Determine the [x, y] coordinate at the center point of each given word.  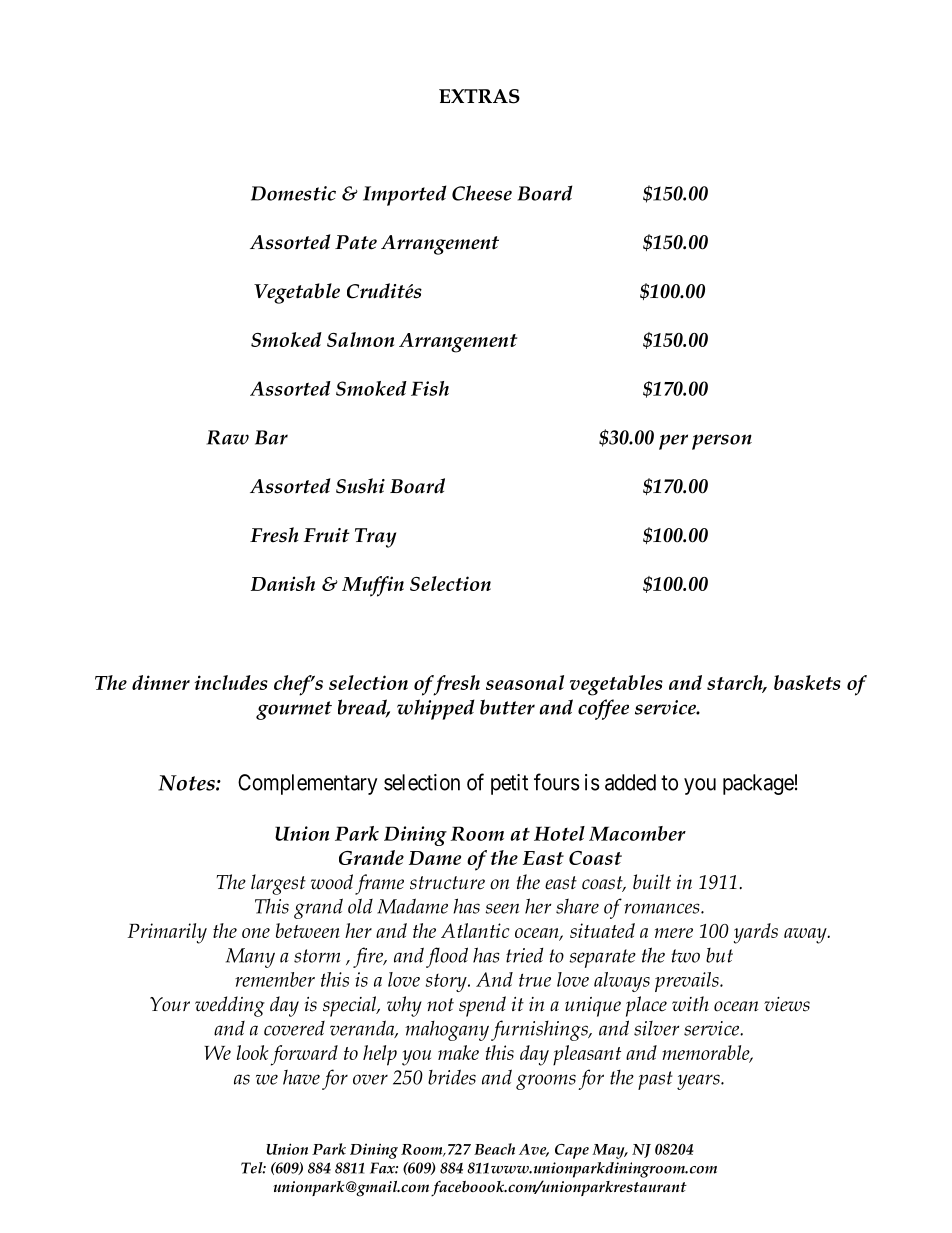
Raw [228, 437]
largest [278, 884]
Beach [494, 1149]
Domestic [293, 193]
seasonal [525, 682]
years [699, 1082]
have [301, 1077]
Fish [430, 388]
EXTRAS [479, 96]
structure [447, 883]
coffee [603, 709]
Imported [404, 195]
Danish [283, 583]
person [722, 442]
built [652, 882]
